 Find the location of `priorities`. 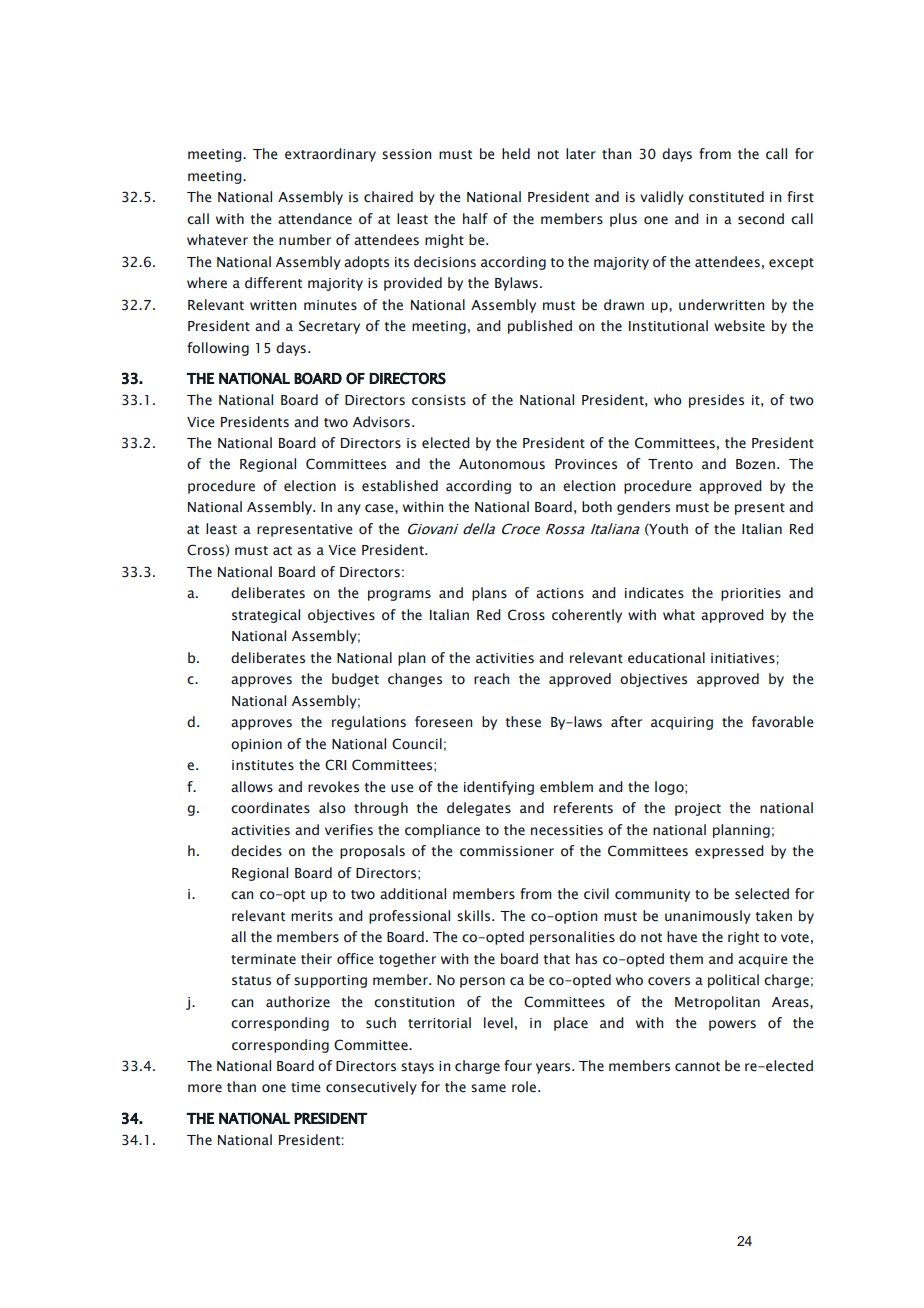

priorities is located at coordinates (751, 594).
